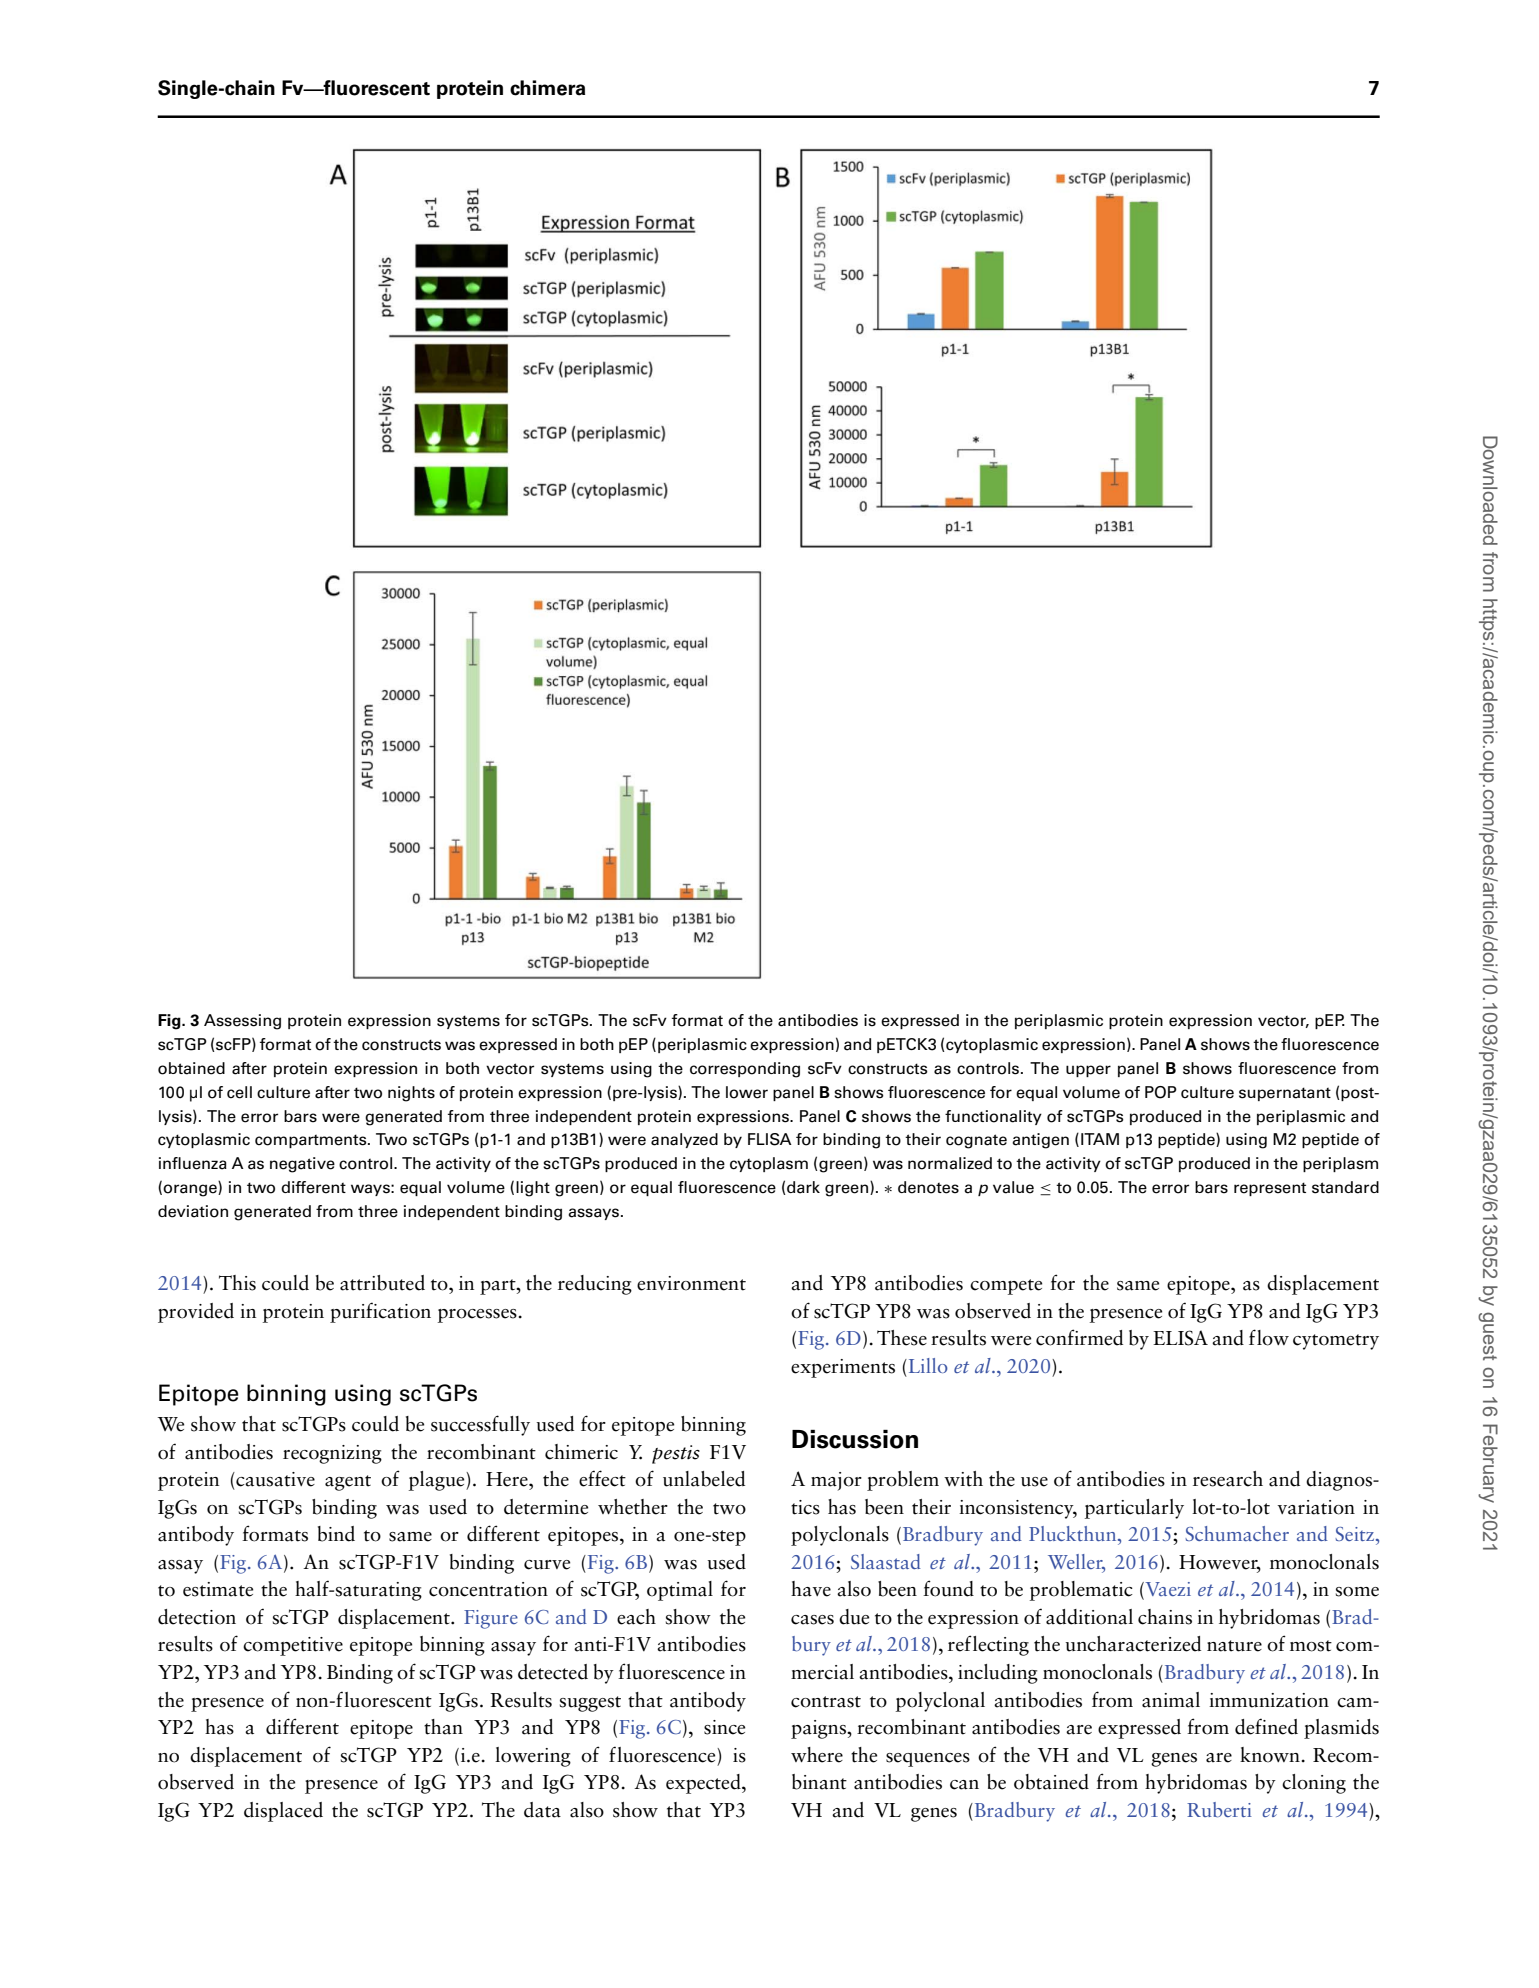 Image resolution: width=1539 pixels, height=1988 pixels. I want to click on nights, so click(411, 1094).
